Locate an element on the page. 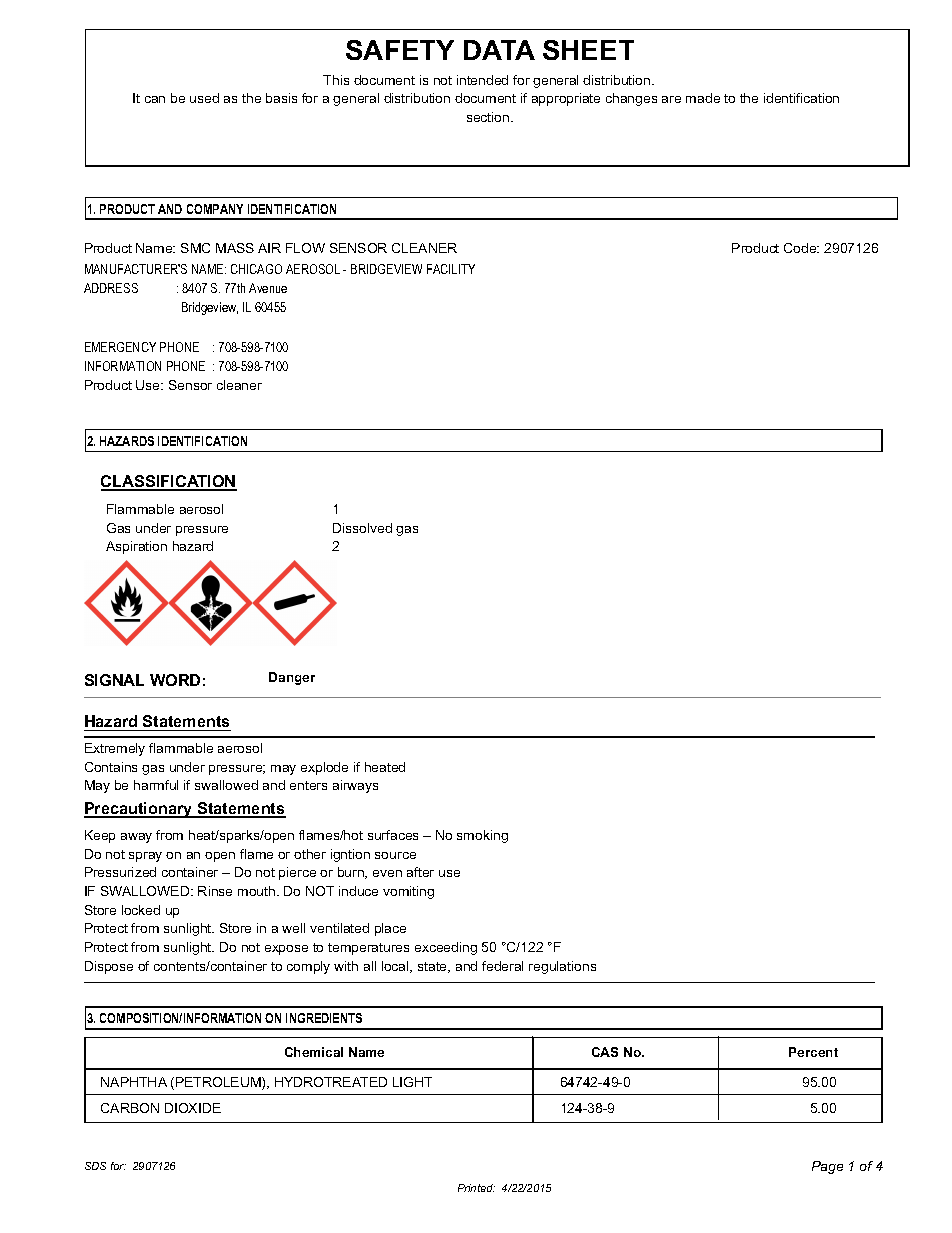 Image resolution: width=952 pixels, height=1233 pixels. Dissolved is located at coordinates (362, 528).
